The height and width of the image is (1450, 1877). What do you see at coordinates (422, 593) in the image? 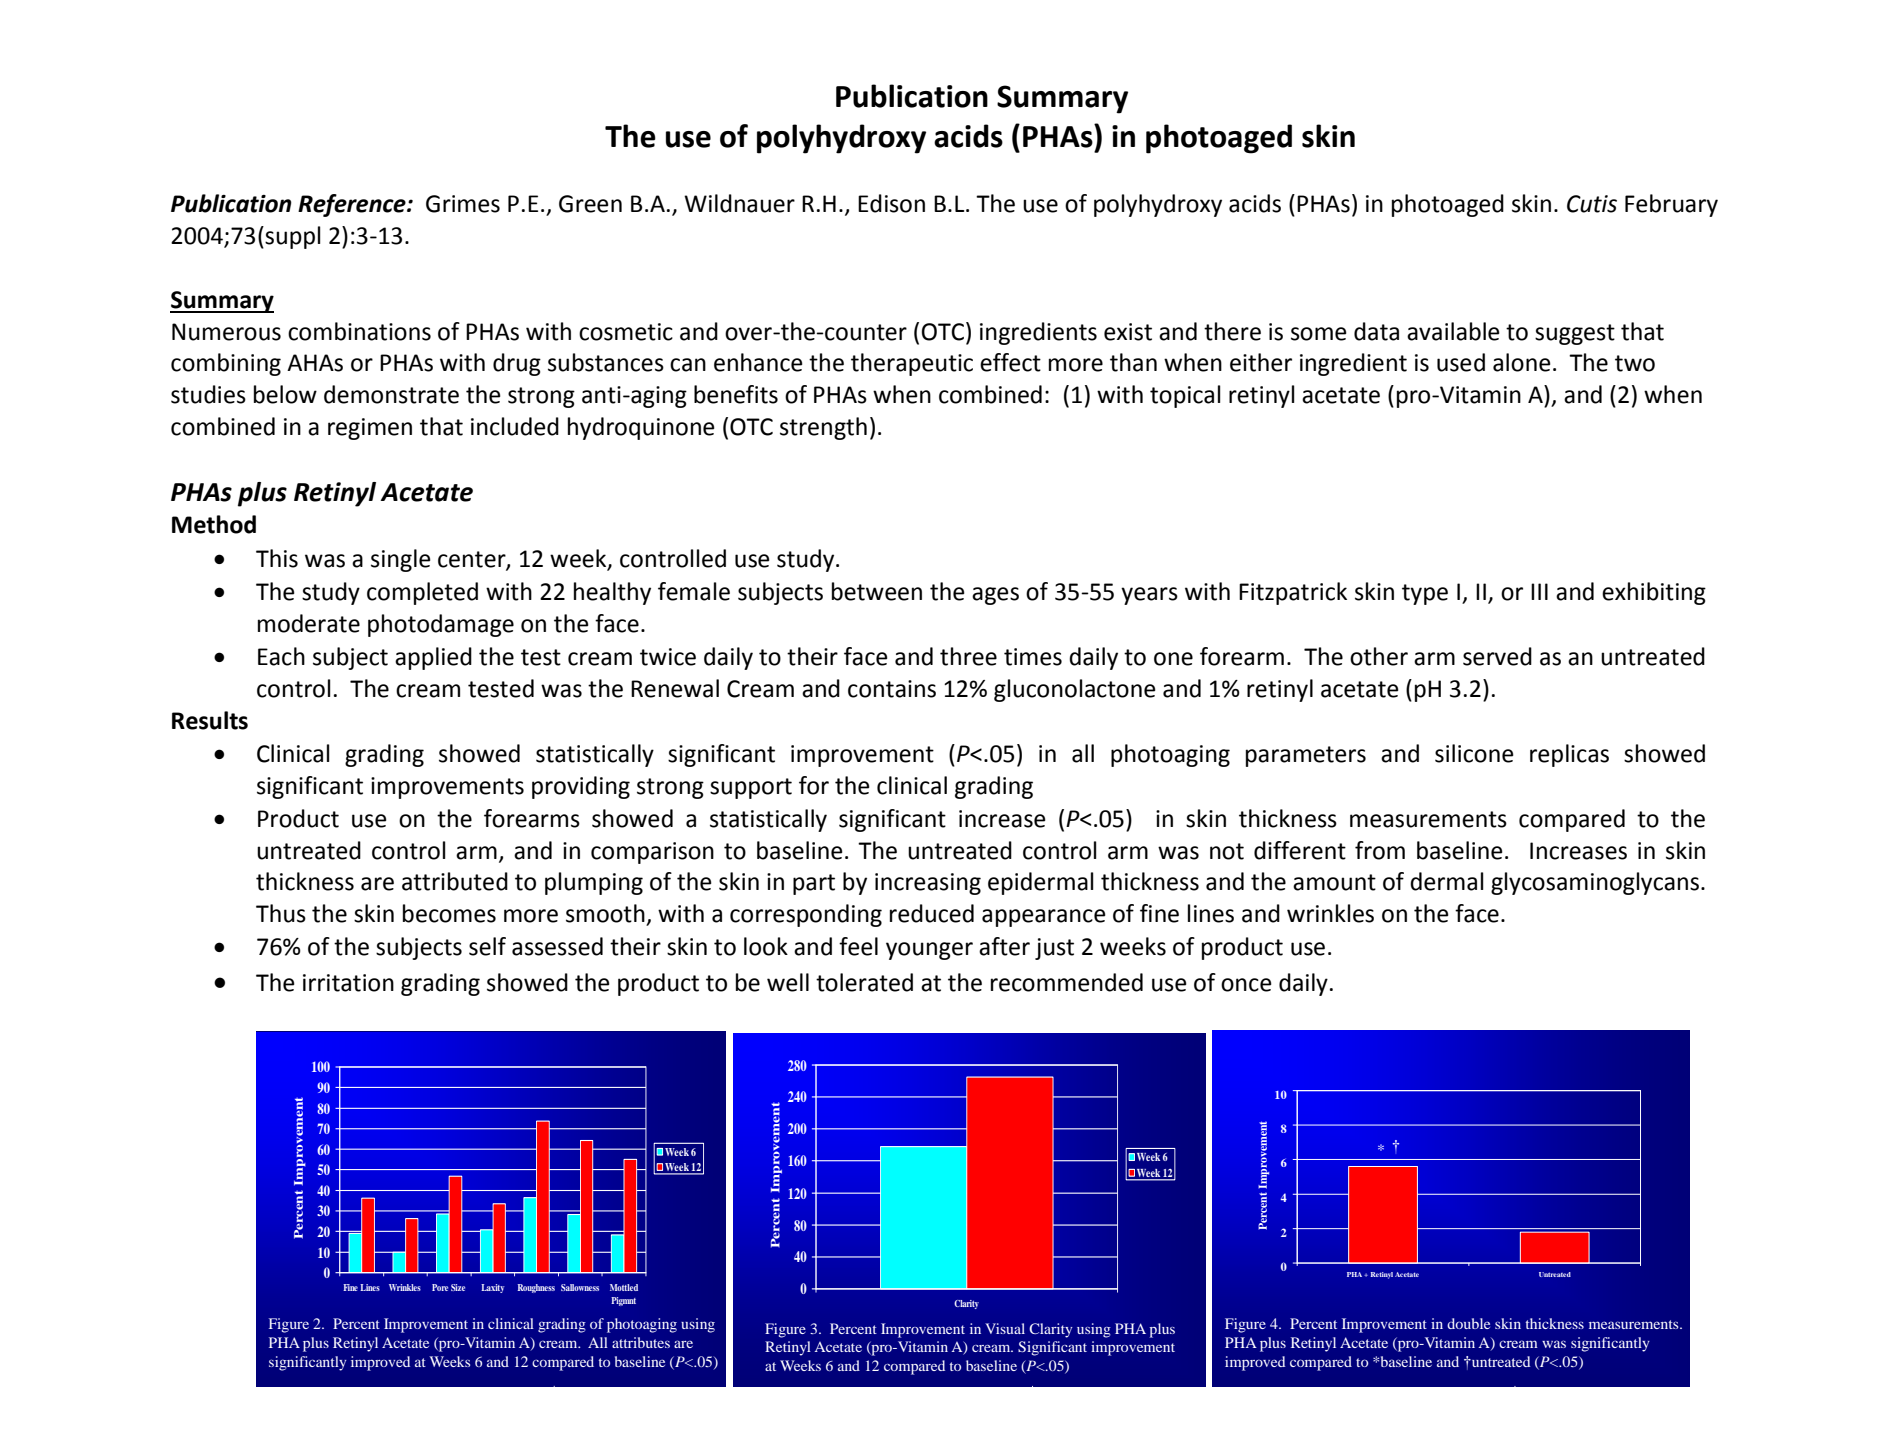
I see `completed` at bounding box center [422, 593].
